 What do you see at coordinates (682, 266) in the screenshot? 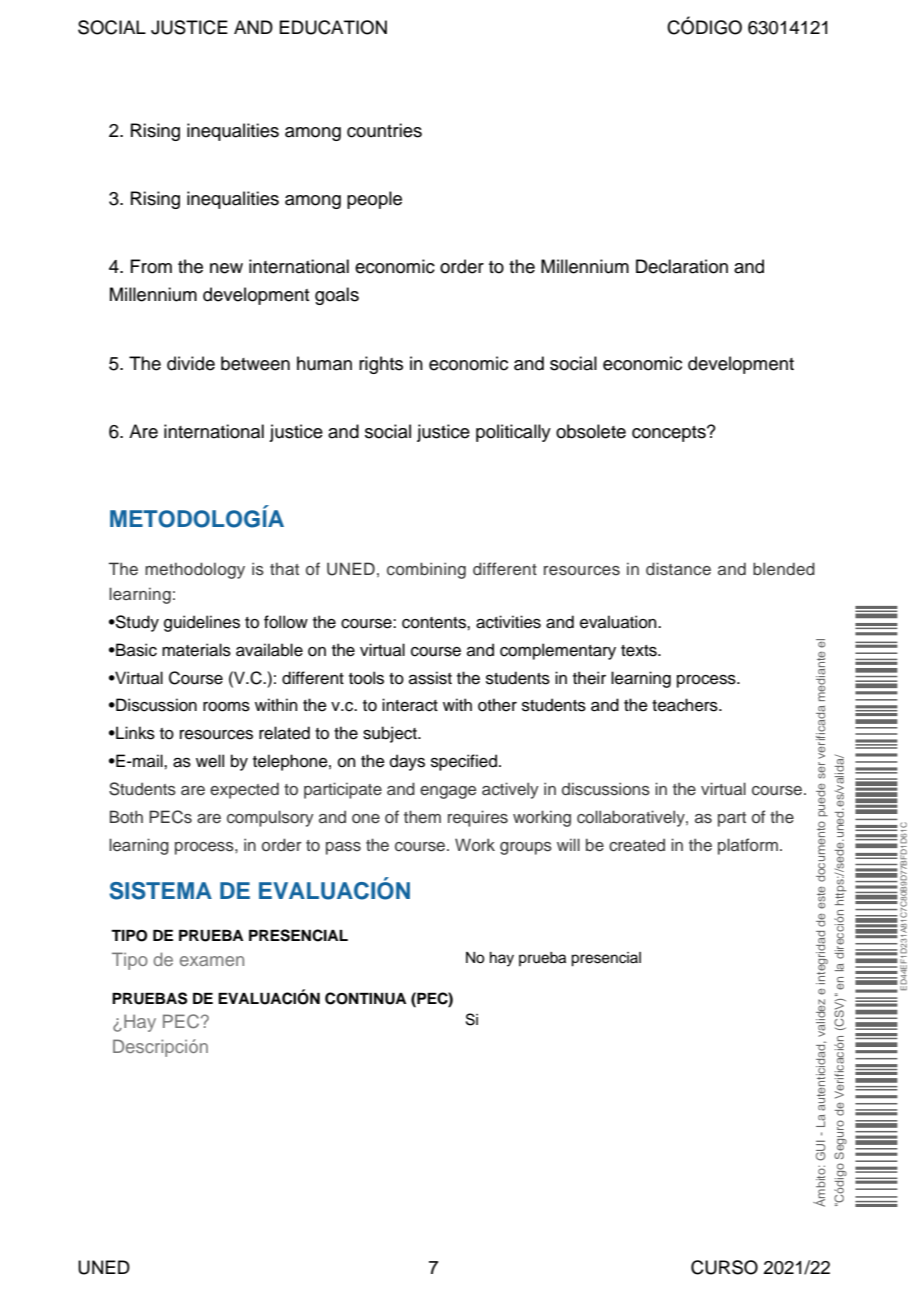
I see `Declaration` at bounding box center [682, 266].
